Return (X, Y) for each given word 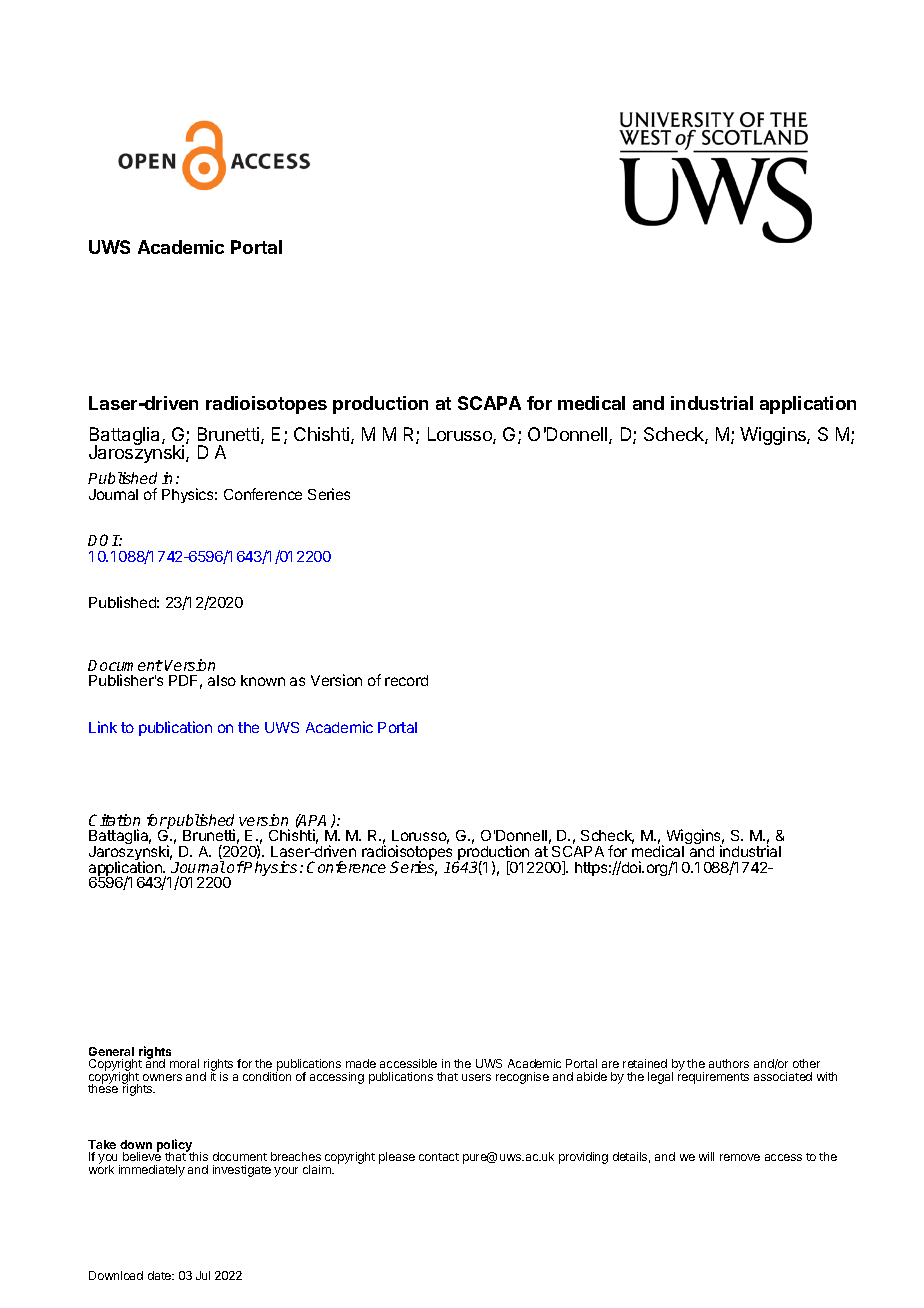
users (476, 1077)
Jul (203, 1275)
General (111, 1051)
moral (184, 1063)
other (806, 1063)
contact (439, 1157)
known (263, 680)
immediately (152, 1171)
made (361, 1063)
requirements (713, 1077)
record (406, 680)
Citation (114, 820)
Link (103, 727)
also (222, 680)
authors (729, 1063)
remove (740, 1157)
